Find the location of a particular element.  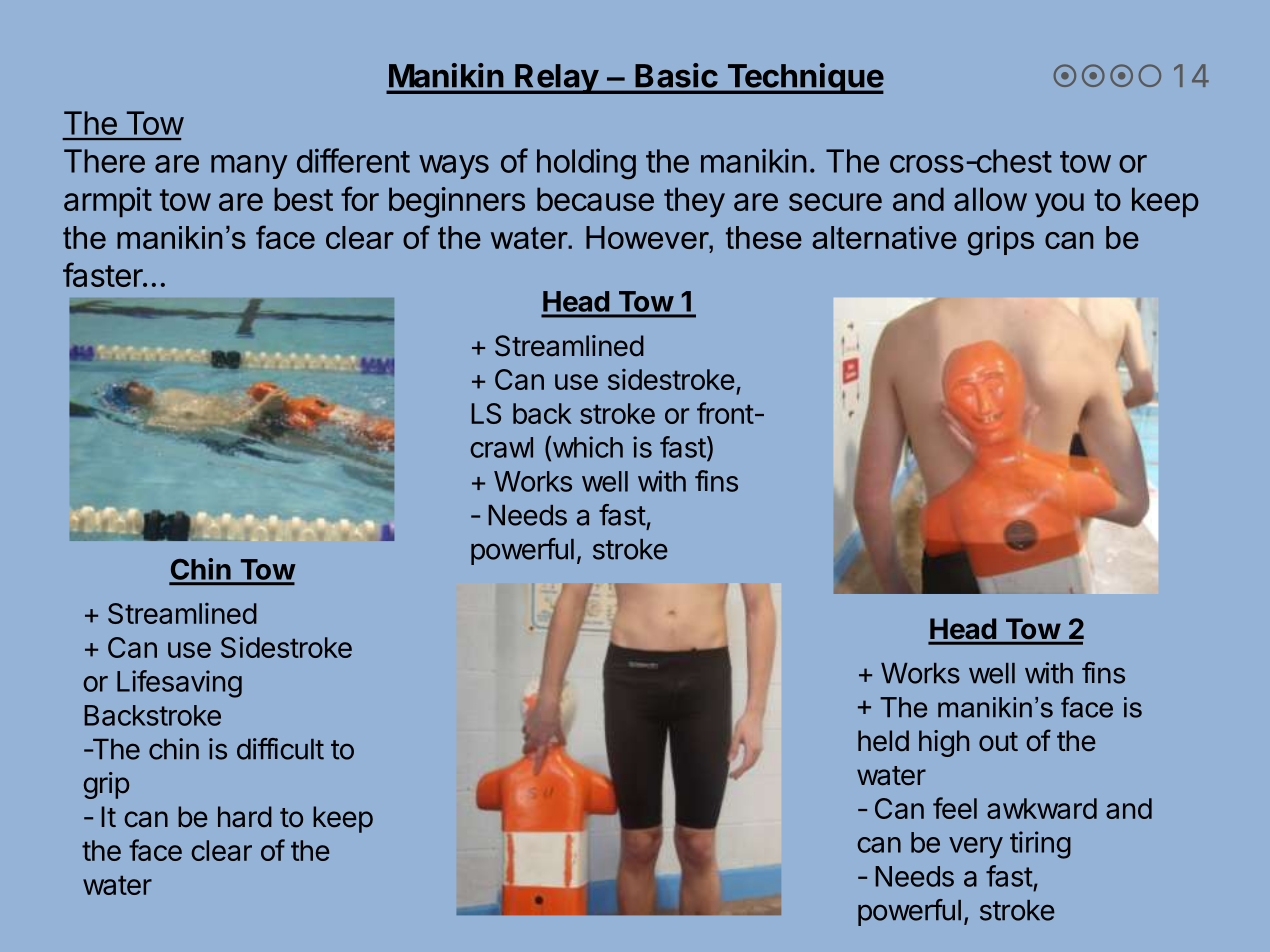

these is located at coordinates (764, 237).
